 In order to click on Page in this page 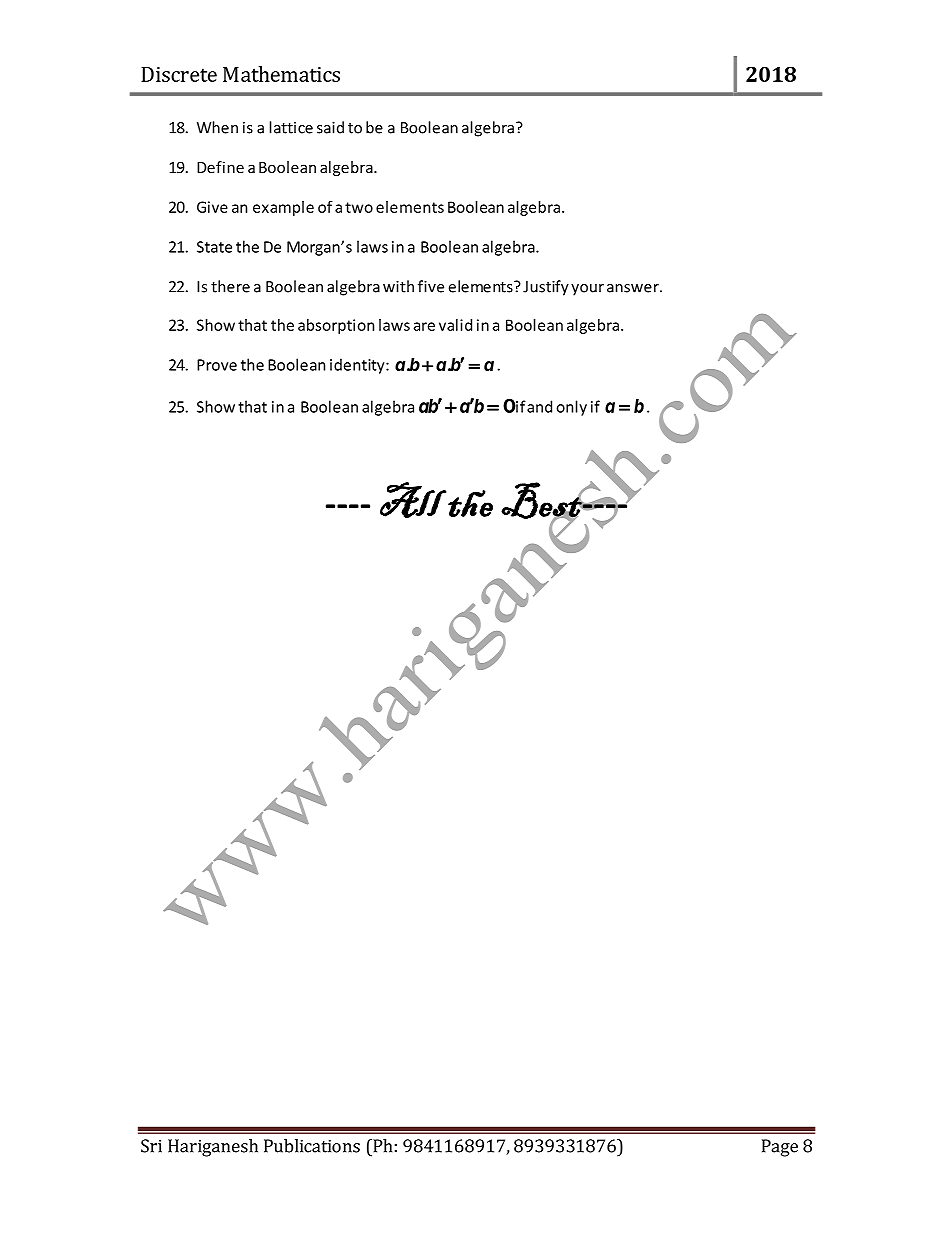, I will do `click(780, 1148)`.
